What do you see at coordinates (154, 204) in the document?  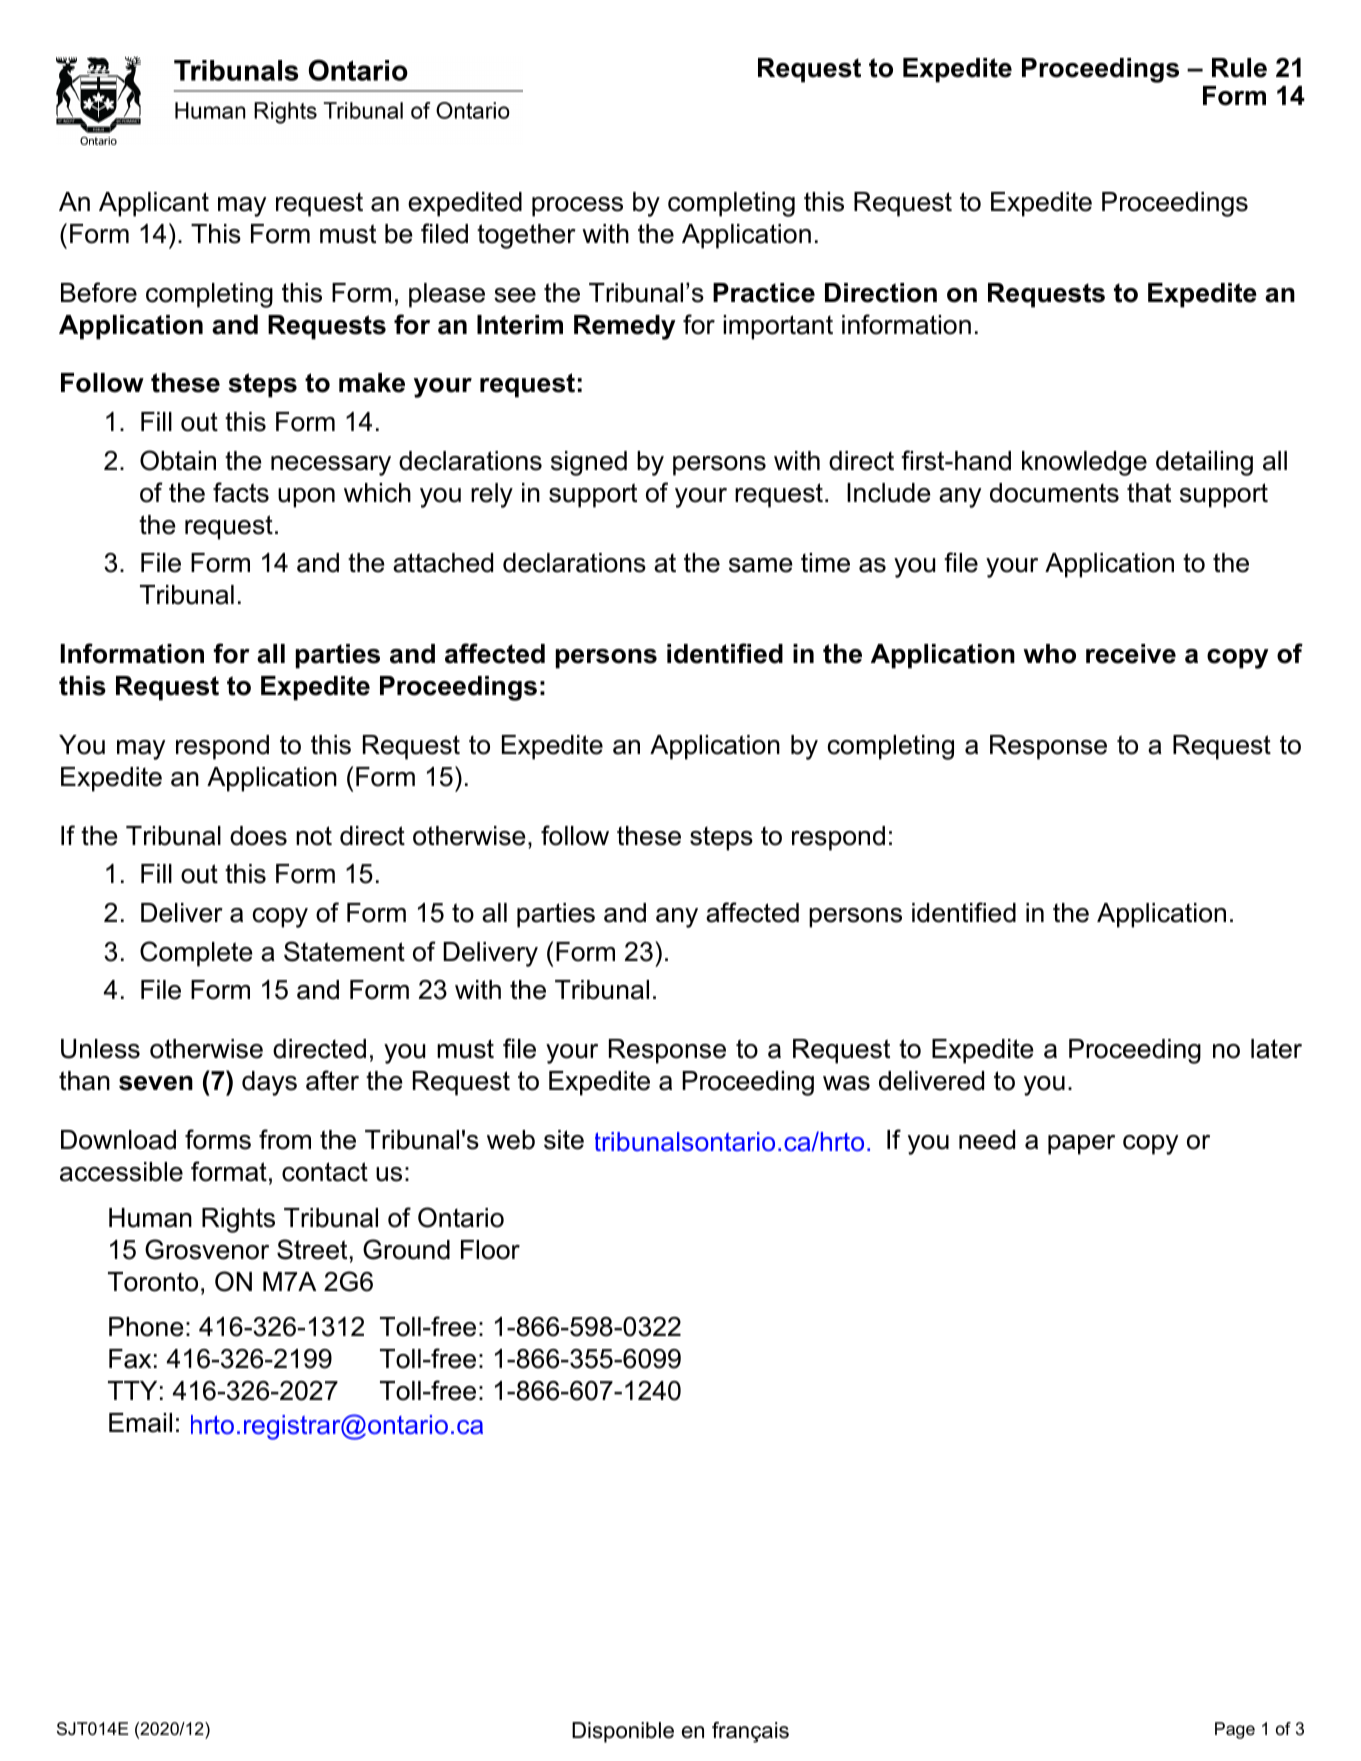 I see `Applicant` at bounding box center [154, 204].
